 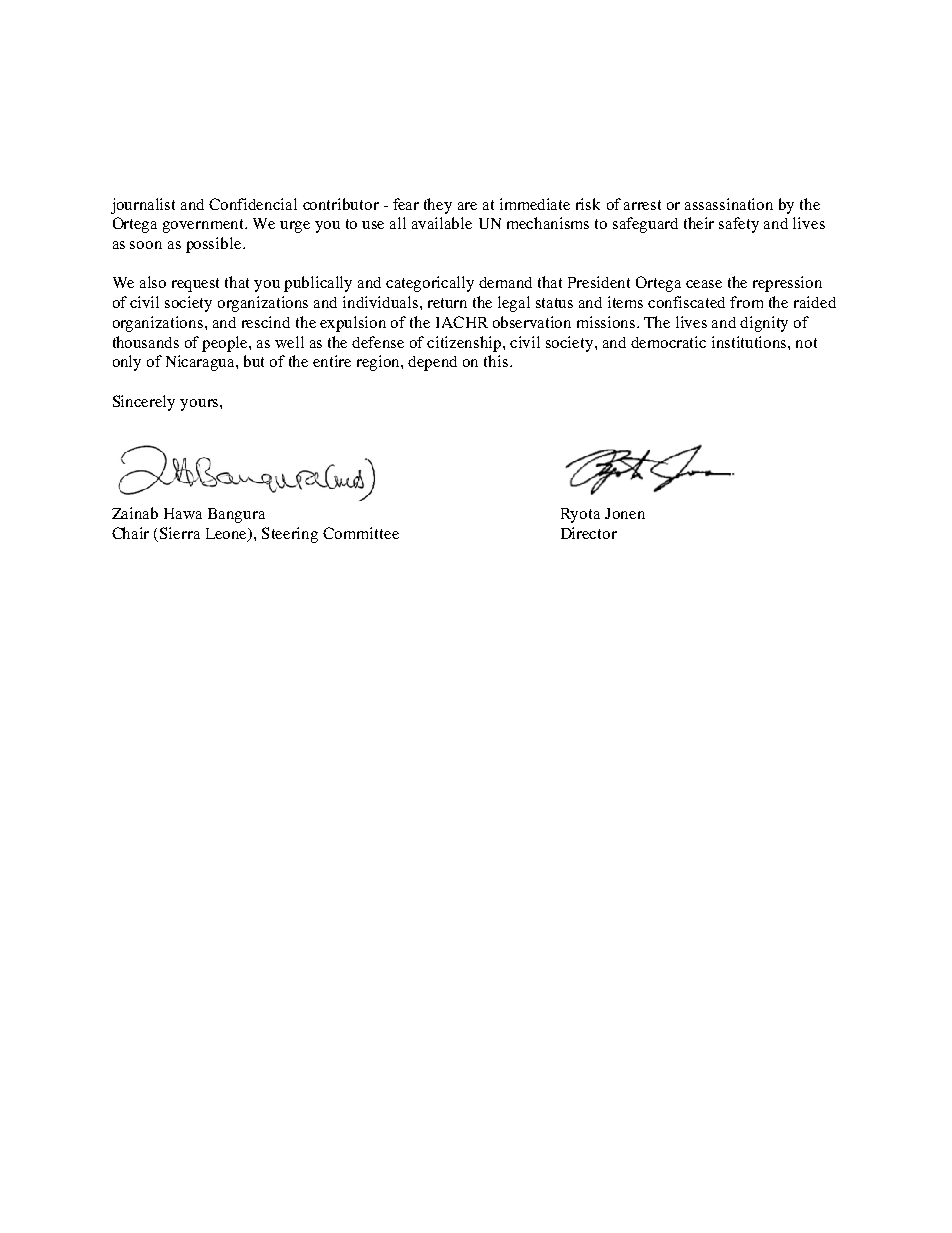 What do you see at coordinates (266, 322) in the image?
I see `rescind` at bounding box center [266, 322].
